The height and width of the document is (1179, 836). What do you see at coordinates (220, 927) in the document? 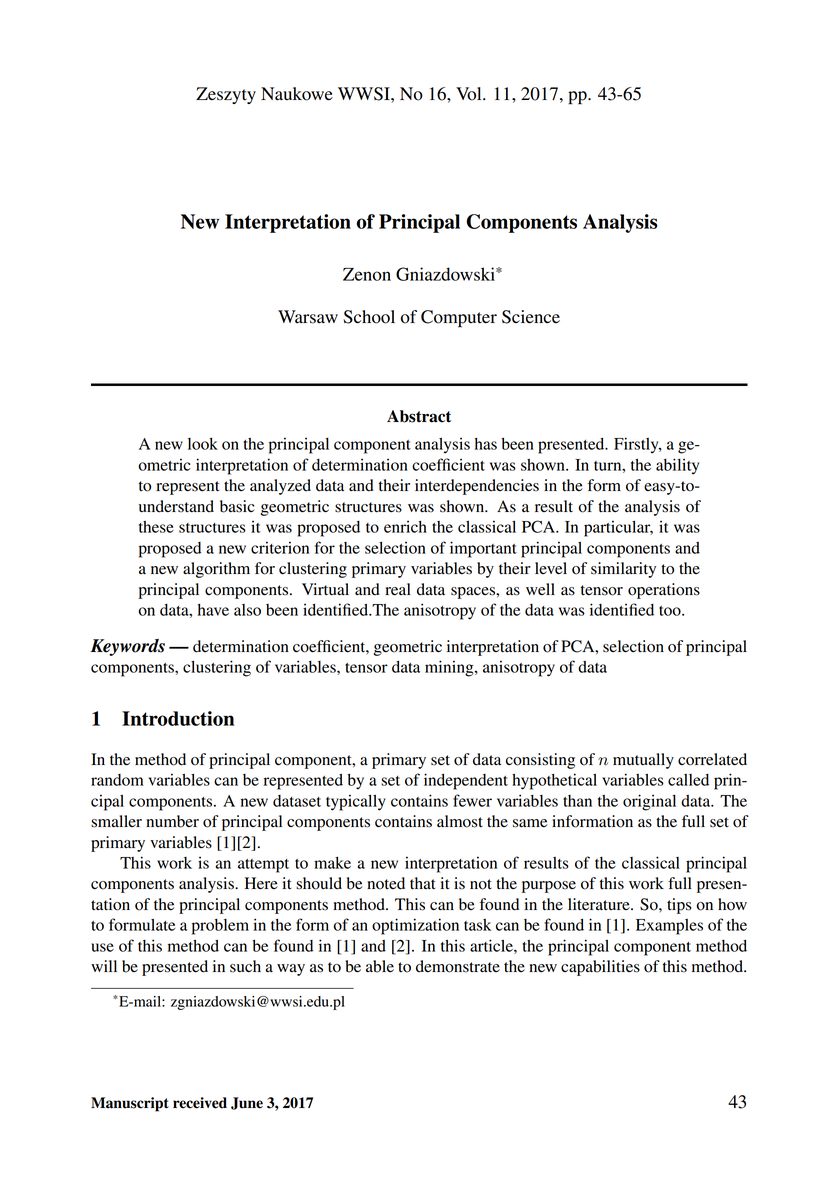
I see `problem` at bounding box center [220, 927].
